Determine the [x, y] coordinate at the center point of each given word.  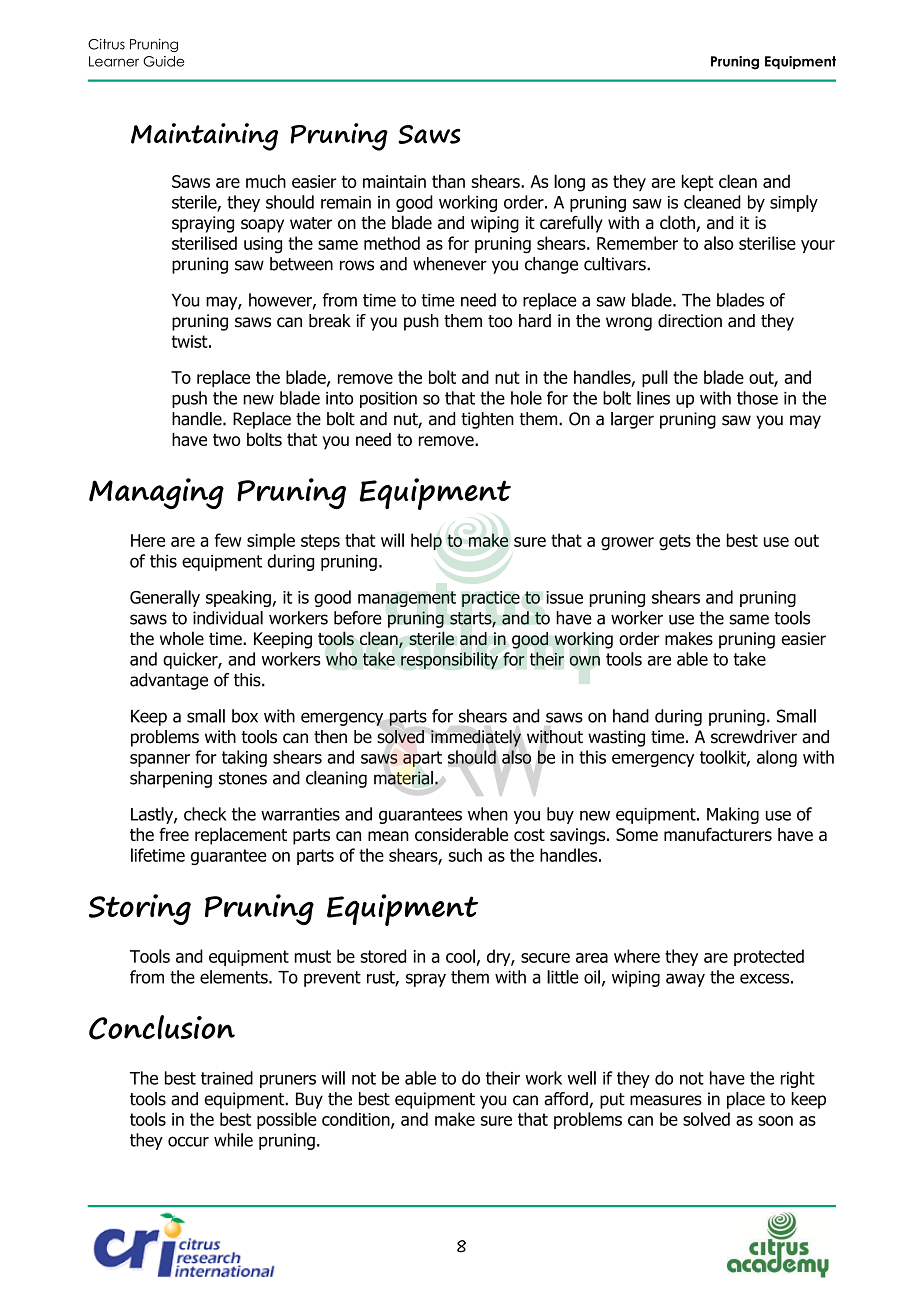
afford [567, 1100]
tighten [487, 420]
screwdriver [754, 737]
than [448, 181]
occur [188, 1141]
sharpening [171, 779]
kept [697, 182]
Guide [164, 61]
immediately [476, 738]
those [757, 398]
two [226, 440]
